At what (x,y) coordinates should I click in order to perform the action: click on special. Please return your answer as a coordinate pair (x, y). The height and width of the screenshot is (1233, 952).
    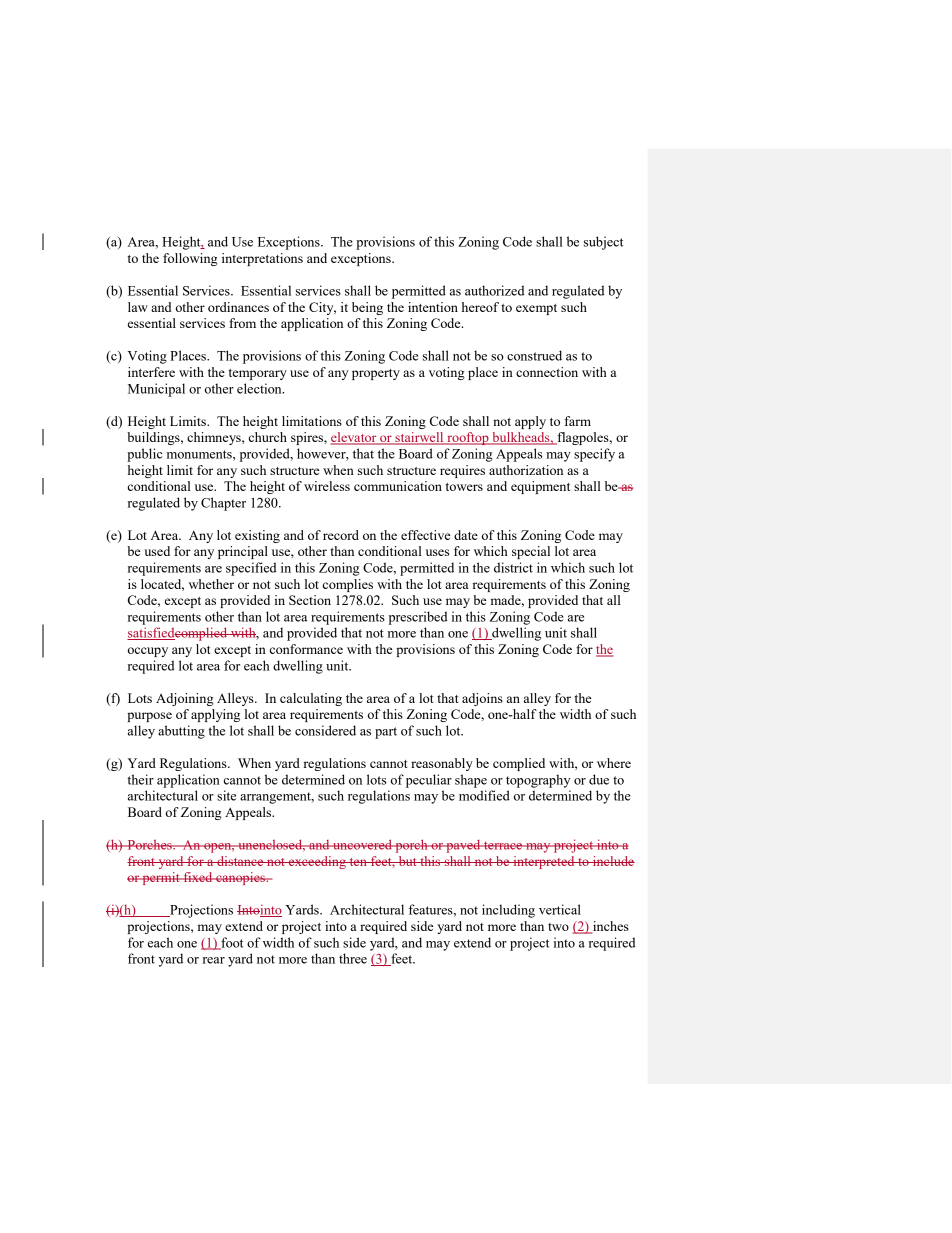
    Looking at the image, I should click on (531, 552).
